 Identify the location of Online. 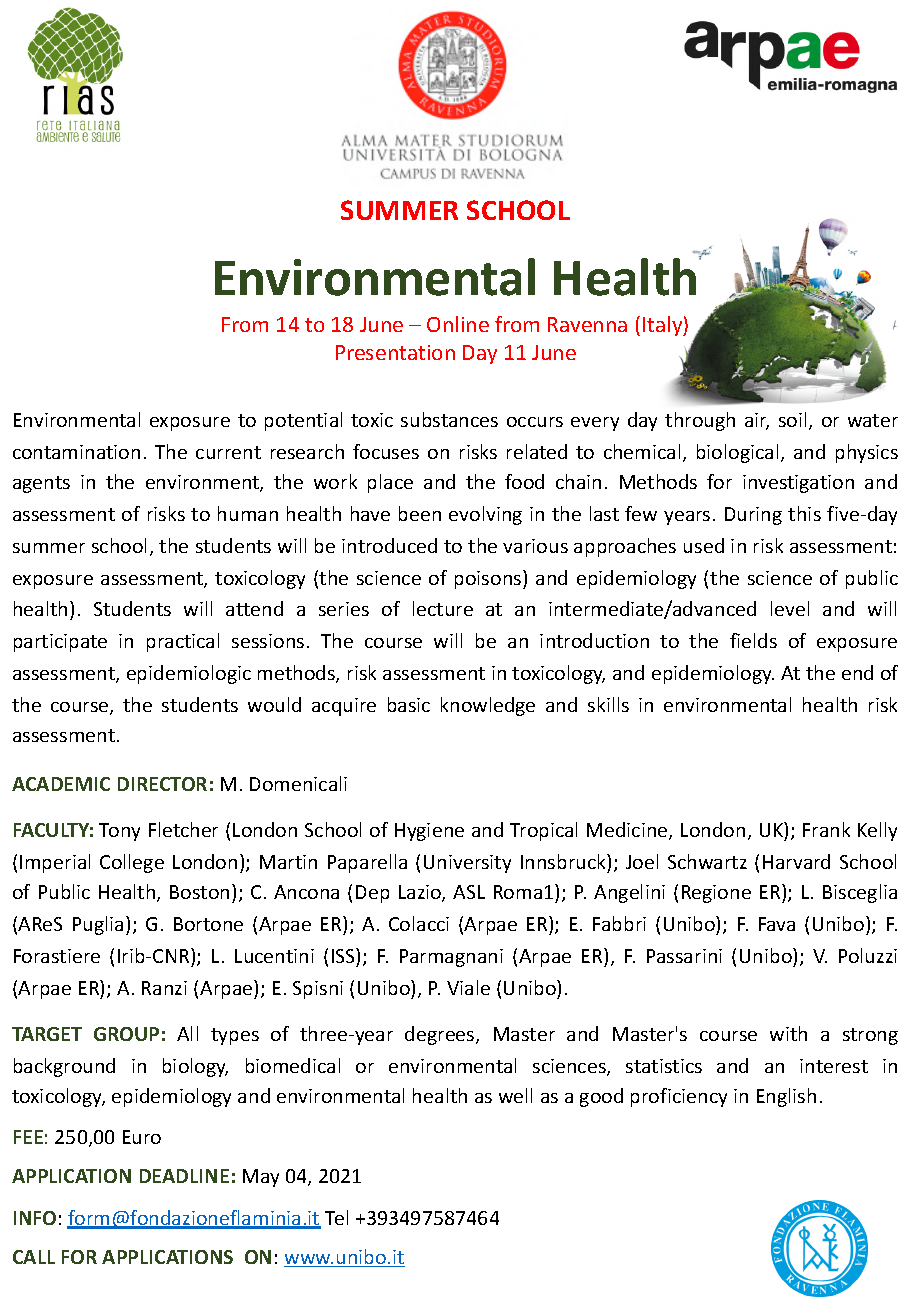
(458, 324).
